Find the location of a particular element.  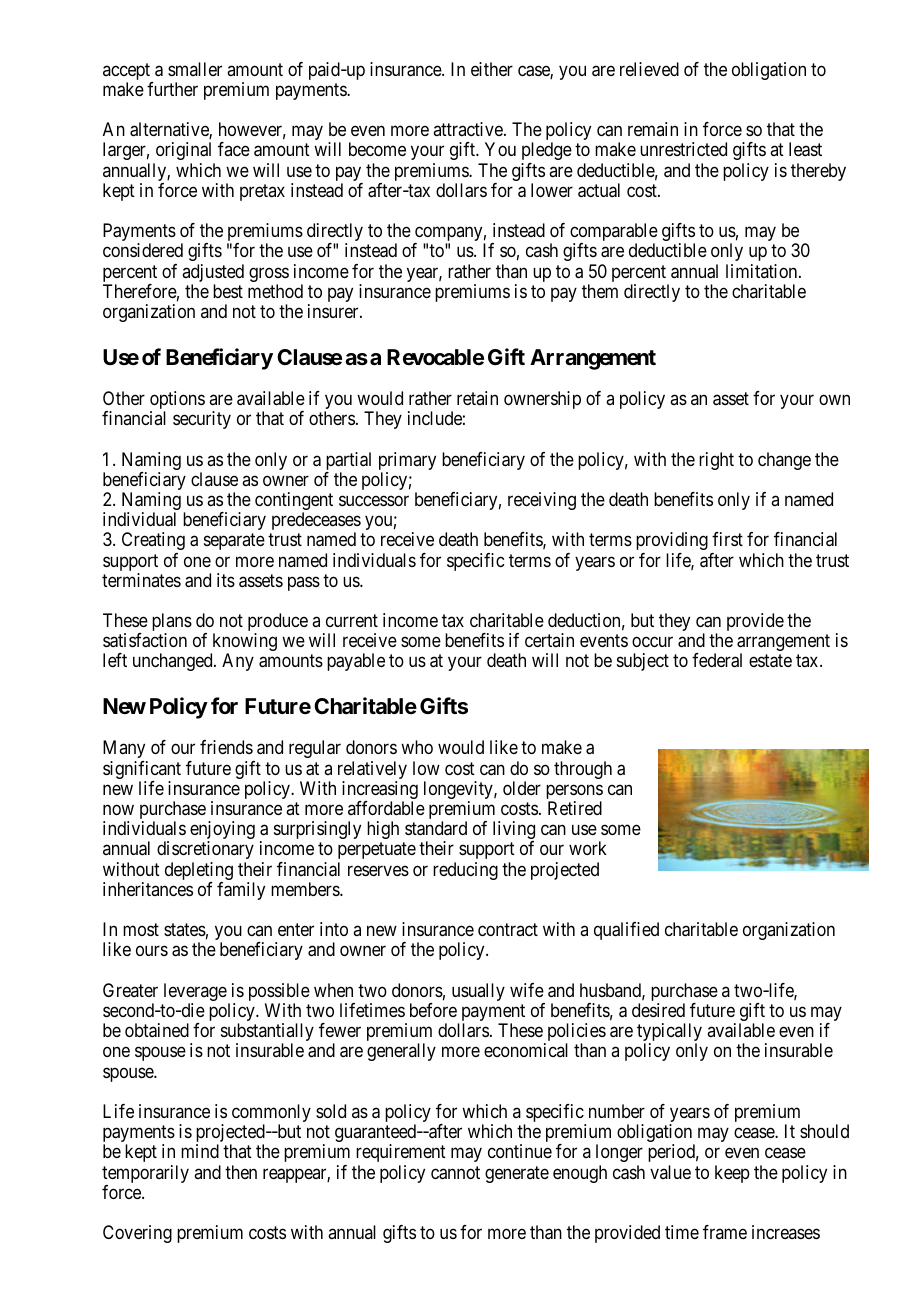

ours is located at coordinates (152, 951).
